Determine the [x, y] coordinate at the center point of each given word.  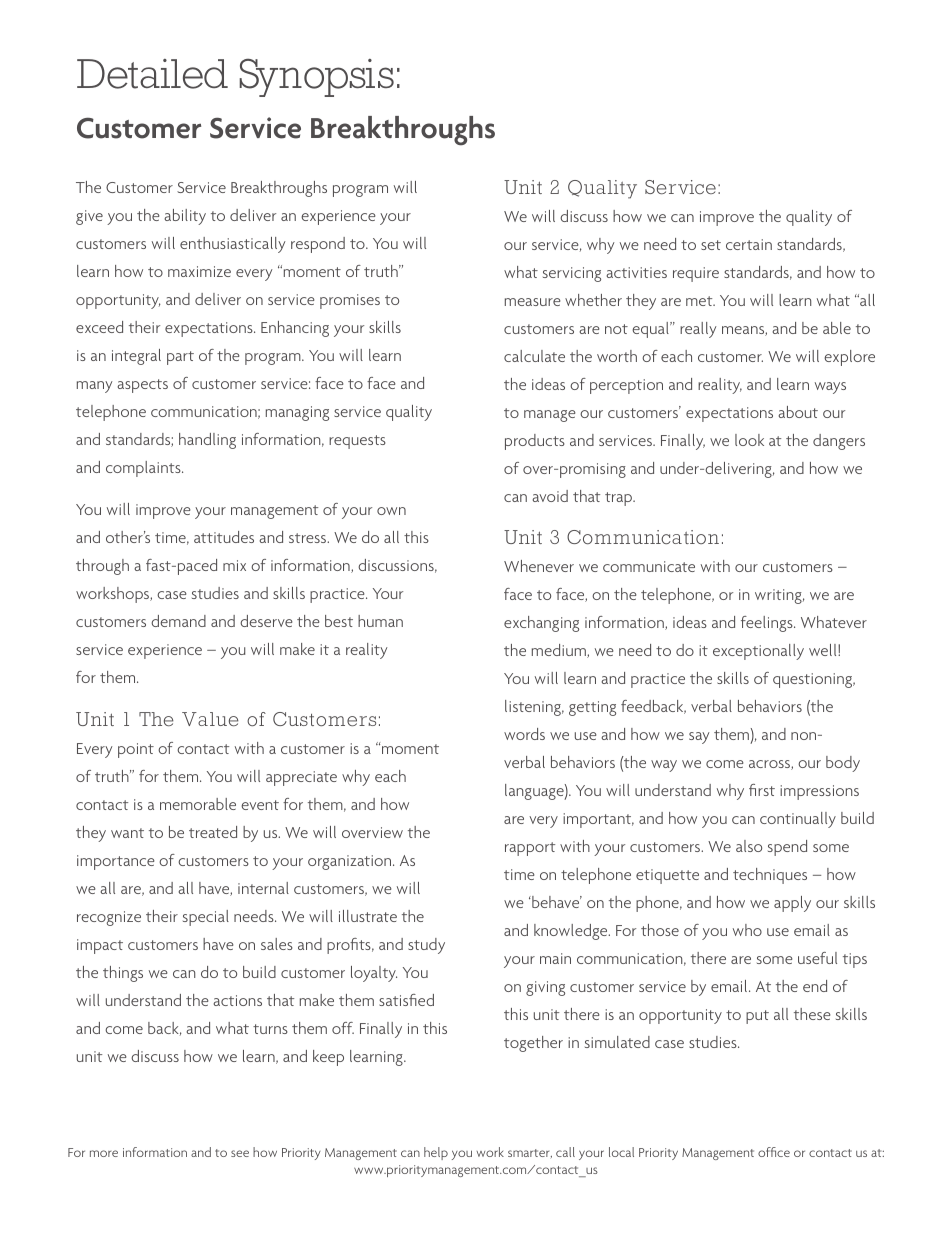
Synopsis [316, 78]
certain [749, 244]
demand [178, 621]
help [436, 1153]
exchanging [541, 624]
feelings [768, 624]
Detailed [152, 74]
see [240, 1153]
